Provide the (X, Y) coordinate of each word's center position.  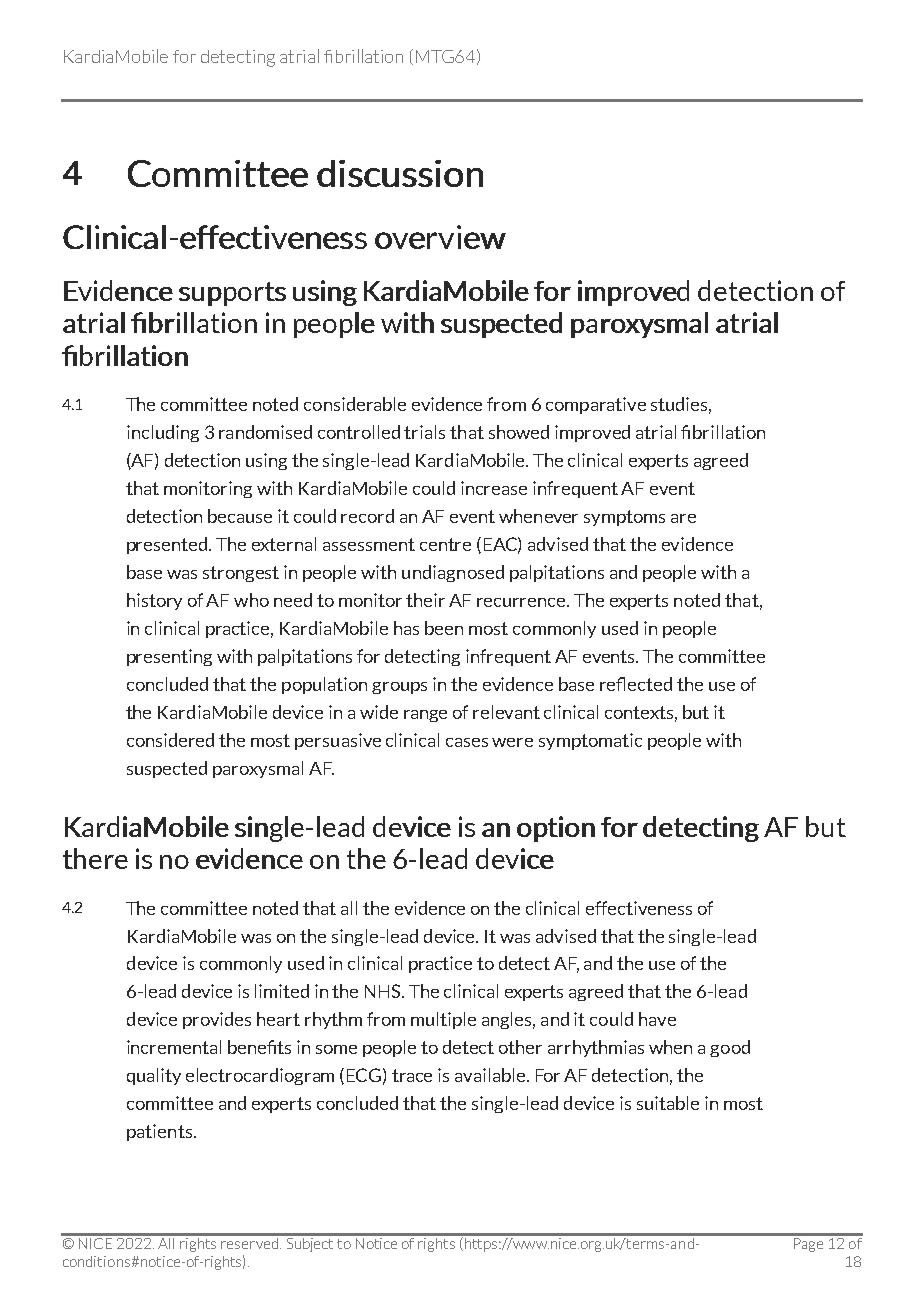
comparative (596, 405)
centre (445, 544)
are (683, 518)
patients (159, 1132)
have (657, 1019)
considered (170, 740)
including (163, 433)
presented (168, 545)
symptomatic (590, 741)
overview (440, 237)
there (95, 858)
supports (232, 294)
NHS (384, 991)
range (425, 716)
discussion (400, 173)
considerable (355, 404)
